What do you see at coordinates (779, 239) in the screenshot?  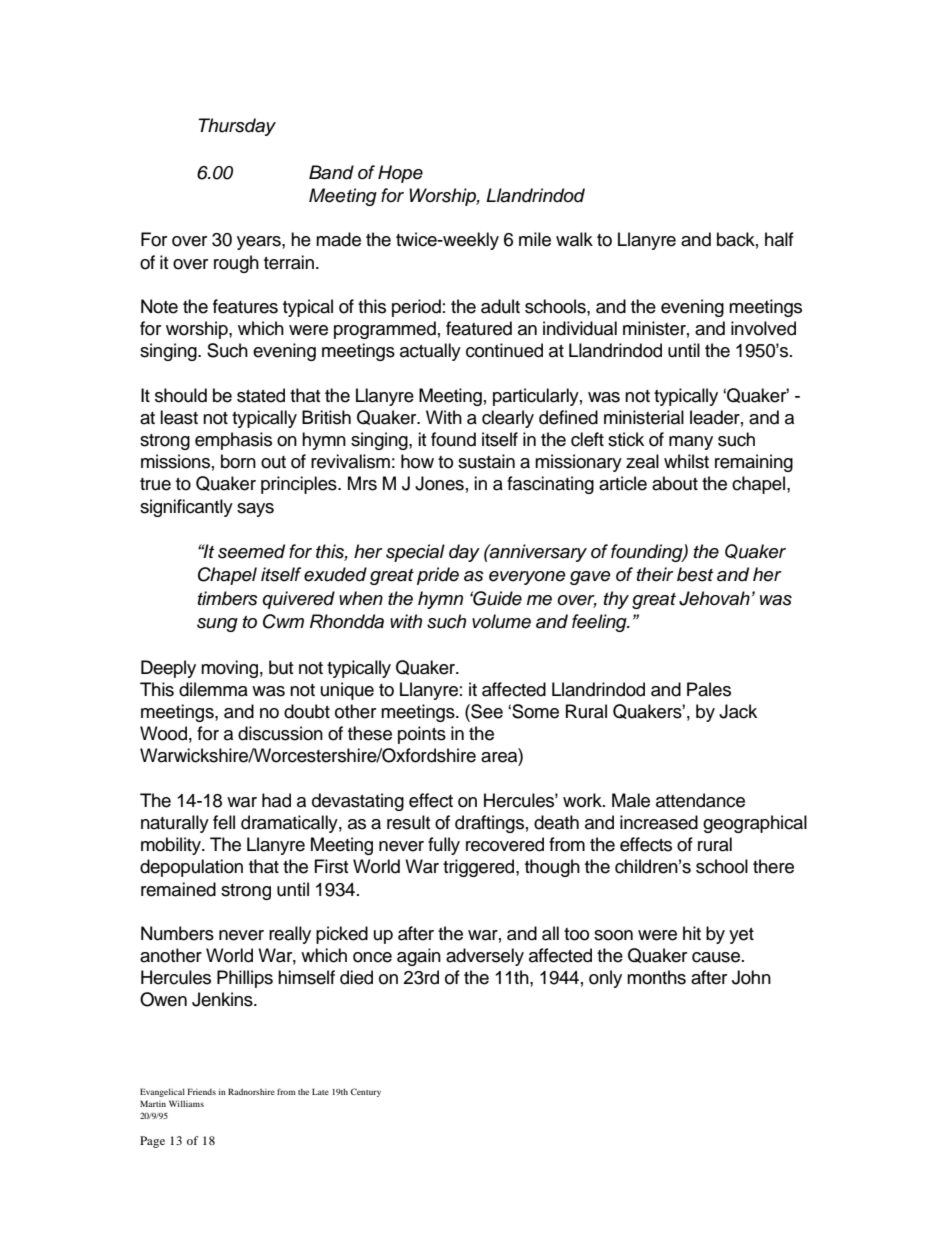 I see `half` at bounding box center [779, 239].
